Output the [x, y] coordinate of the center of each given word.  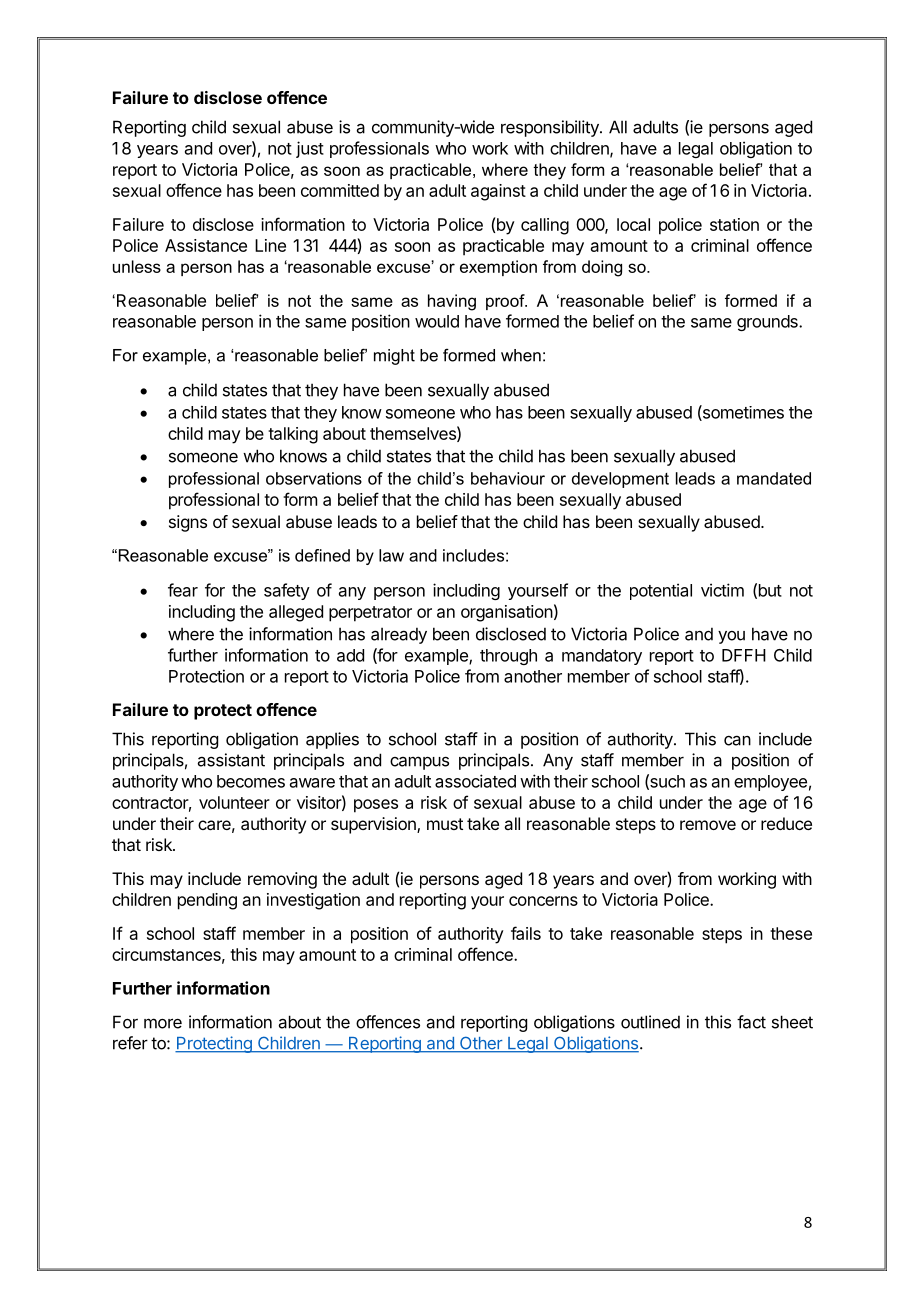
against [498, 192]
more [163, 1023]
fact [751, 1022]
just [310, 149]
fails [526, 933]
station [734, 224]
